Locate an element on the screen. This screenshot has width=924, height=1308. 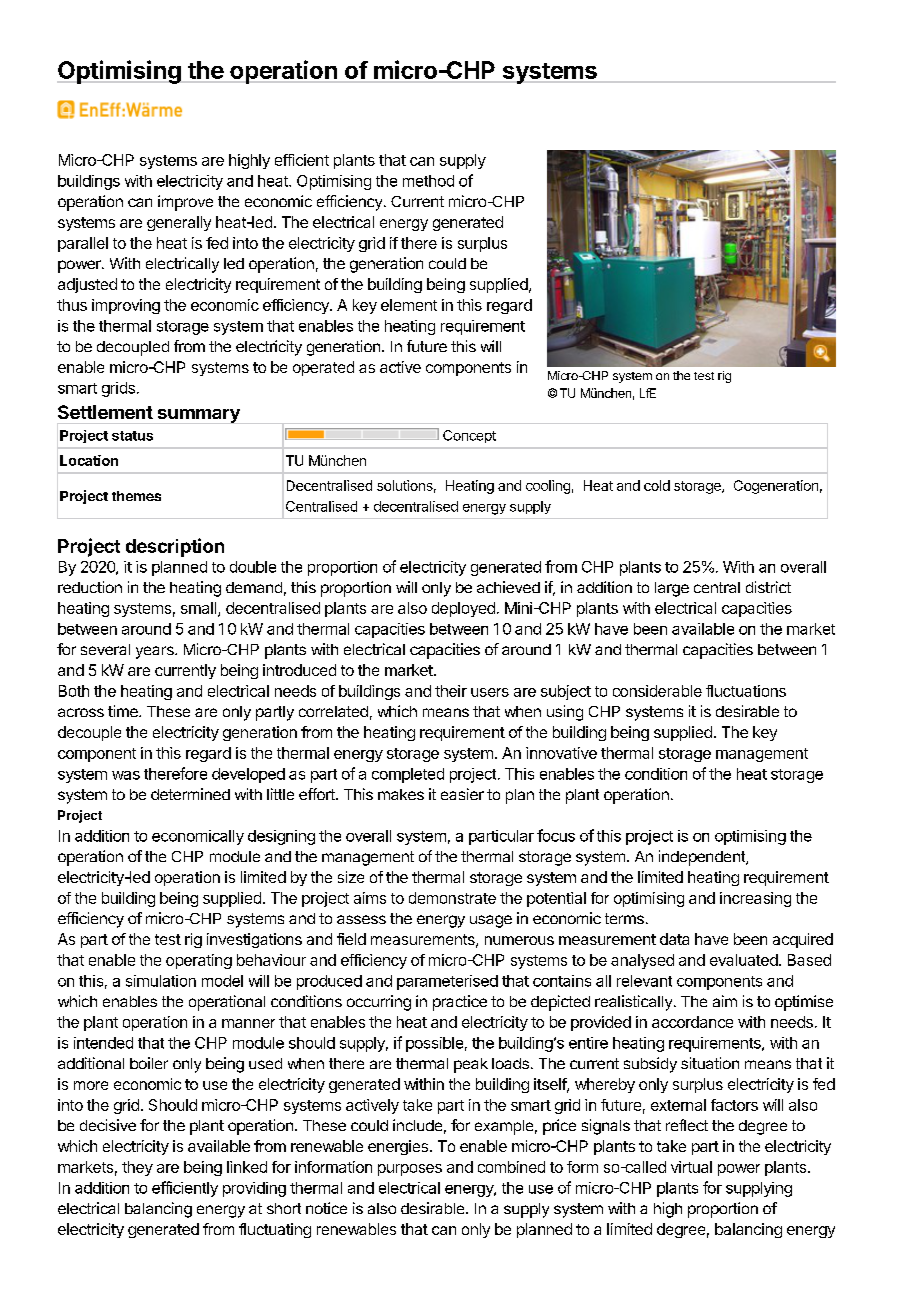
element is located at coordinates (409, 305).
